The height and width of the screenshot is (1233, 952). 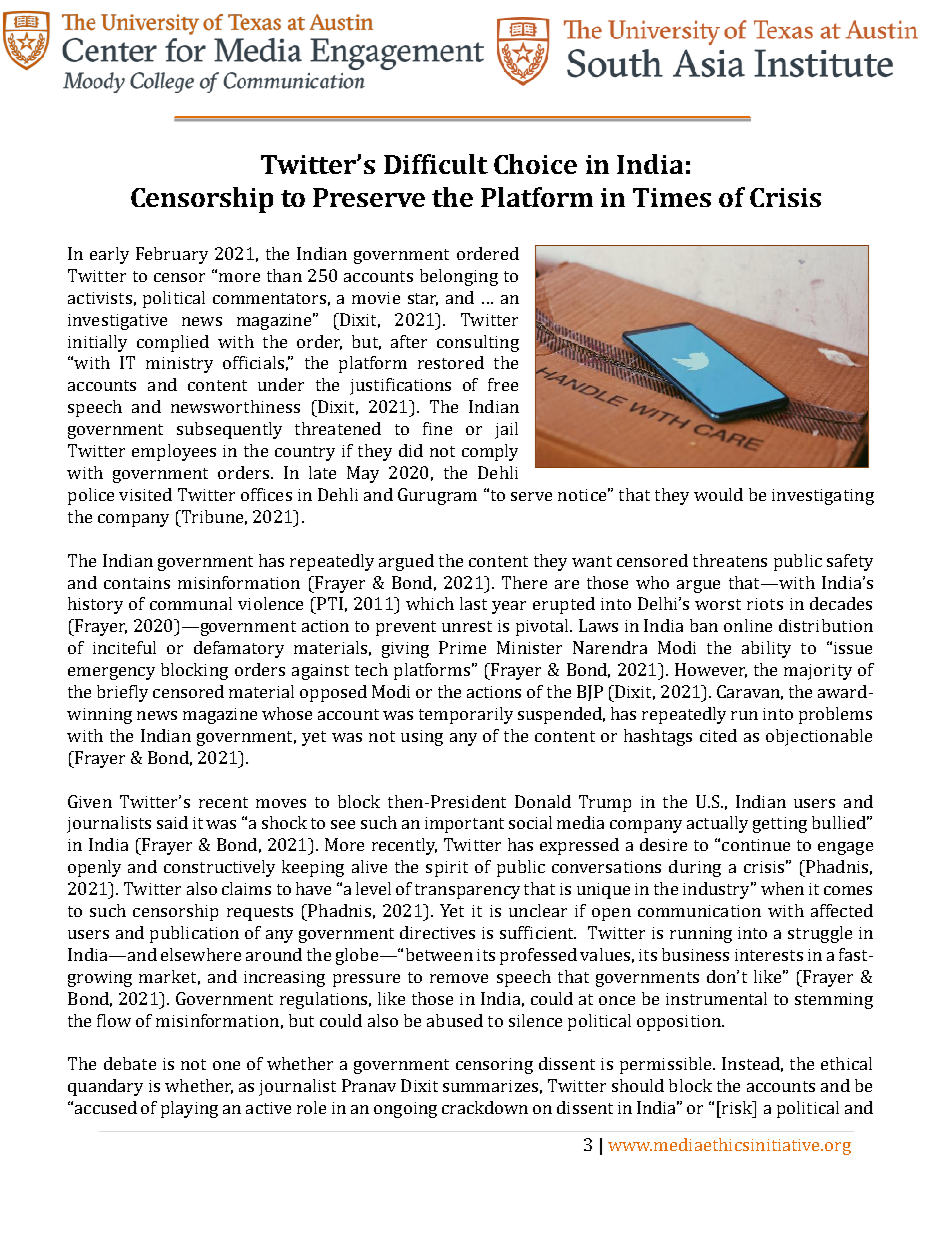 What do you see at coordinates (436, 164) in the screenshot?
I see `Difficult` at bounding box center [436, 164].
